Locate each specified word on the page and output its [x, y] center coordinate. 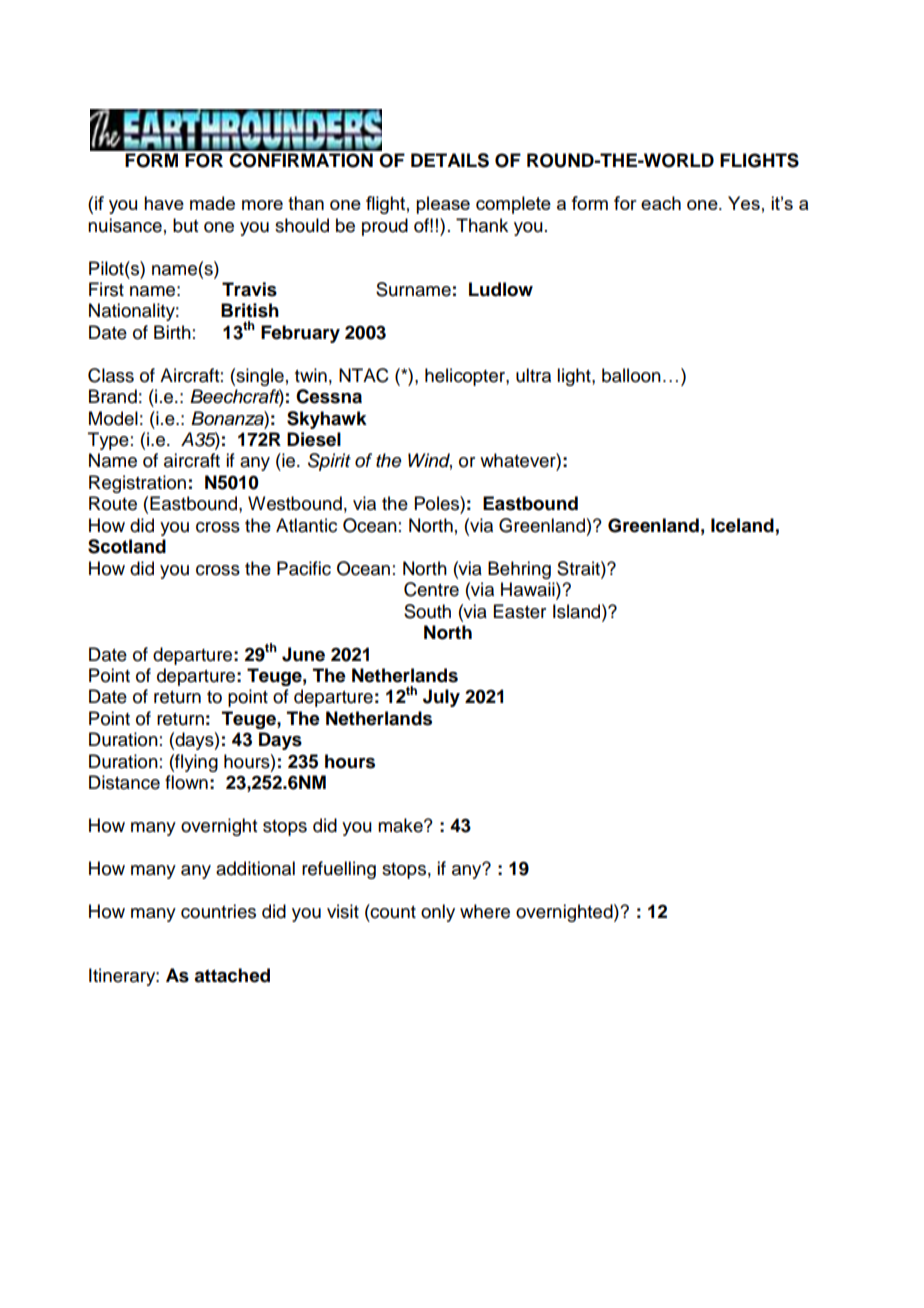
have [164, 203]
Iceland [742, 525]
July [441, 698]
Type [108, 441]
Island [578, 611]
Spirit [329, 462]
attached [232, 975]
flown [186, 782]
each [661, 203]
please [443, 205]
